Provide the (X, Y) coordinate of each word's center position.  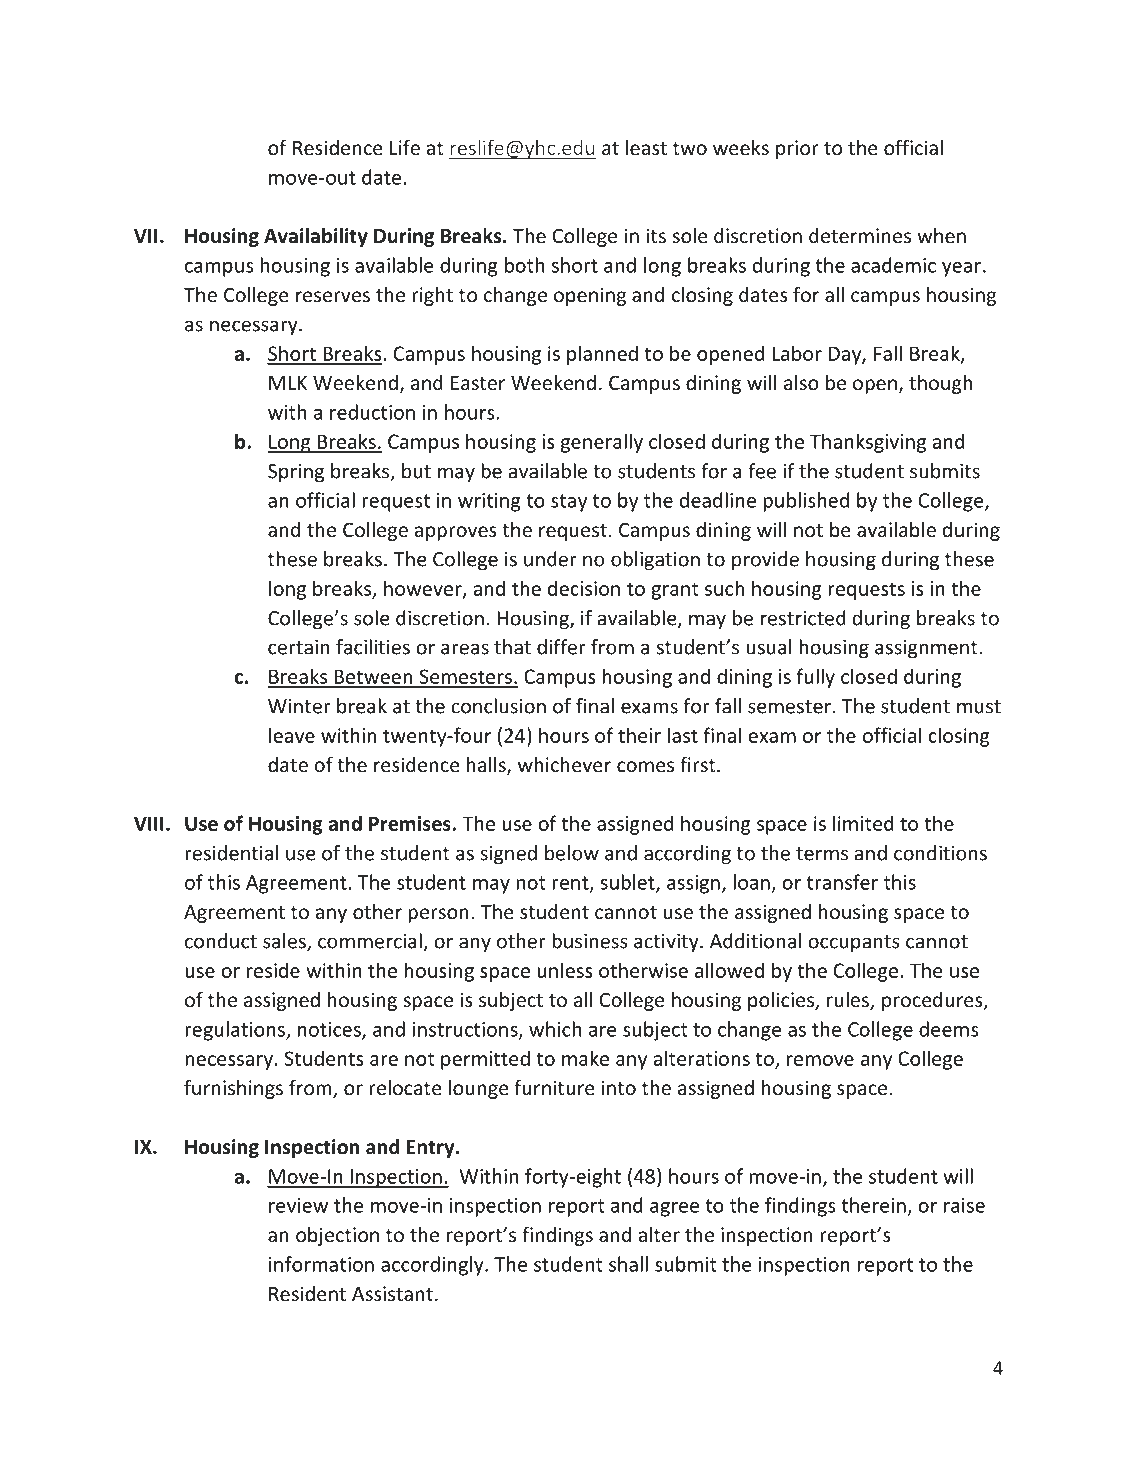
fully (815, 678)
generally (602, 443)
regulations (236, 1031)
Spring (296, 473)
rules (849, 1001)
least (646, 147)
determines (860, 235)
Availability (316, 237)
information (321, 1264)
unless (565, 970)
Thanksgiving (868, 443)
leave (292, 735)
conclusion (498, 706)
